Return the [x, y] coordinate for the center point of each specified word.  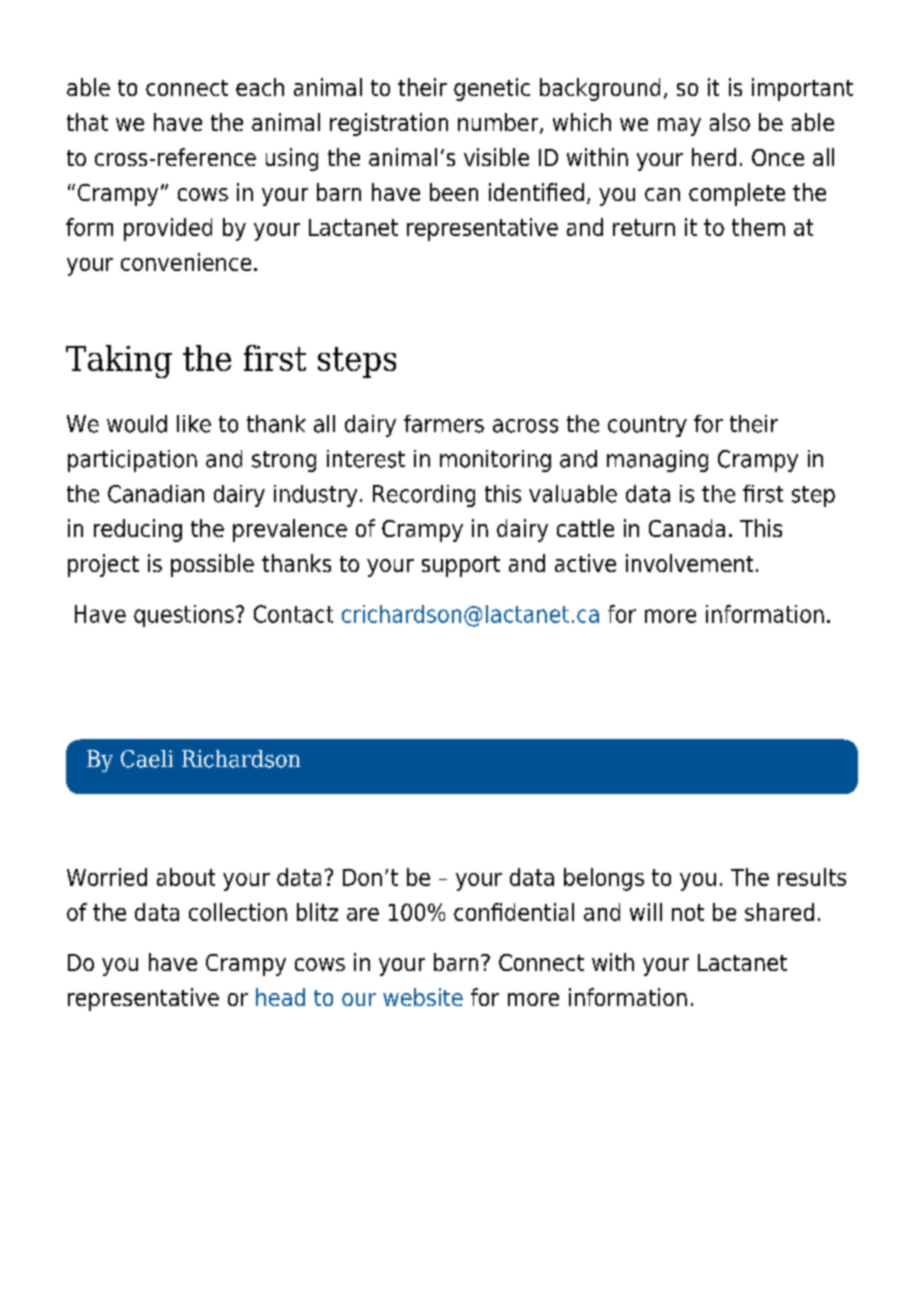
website [423, 997]
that [87, 122]
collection [238, 912]
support [461, 566]
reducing [138, 530]
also [730, 122]
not [688, 912]
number [499, 123]
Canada [687, 528]
